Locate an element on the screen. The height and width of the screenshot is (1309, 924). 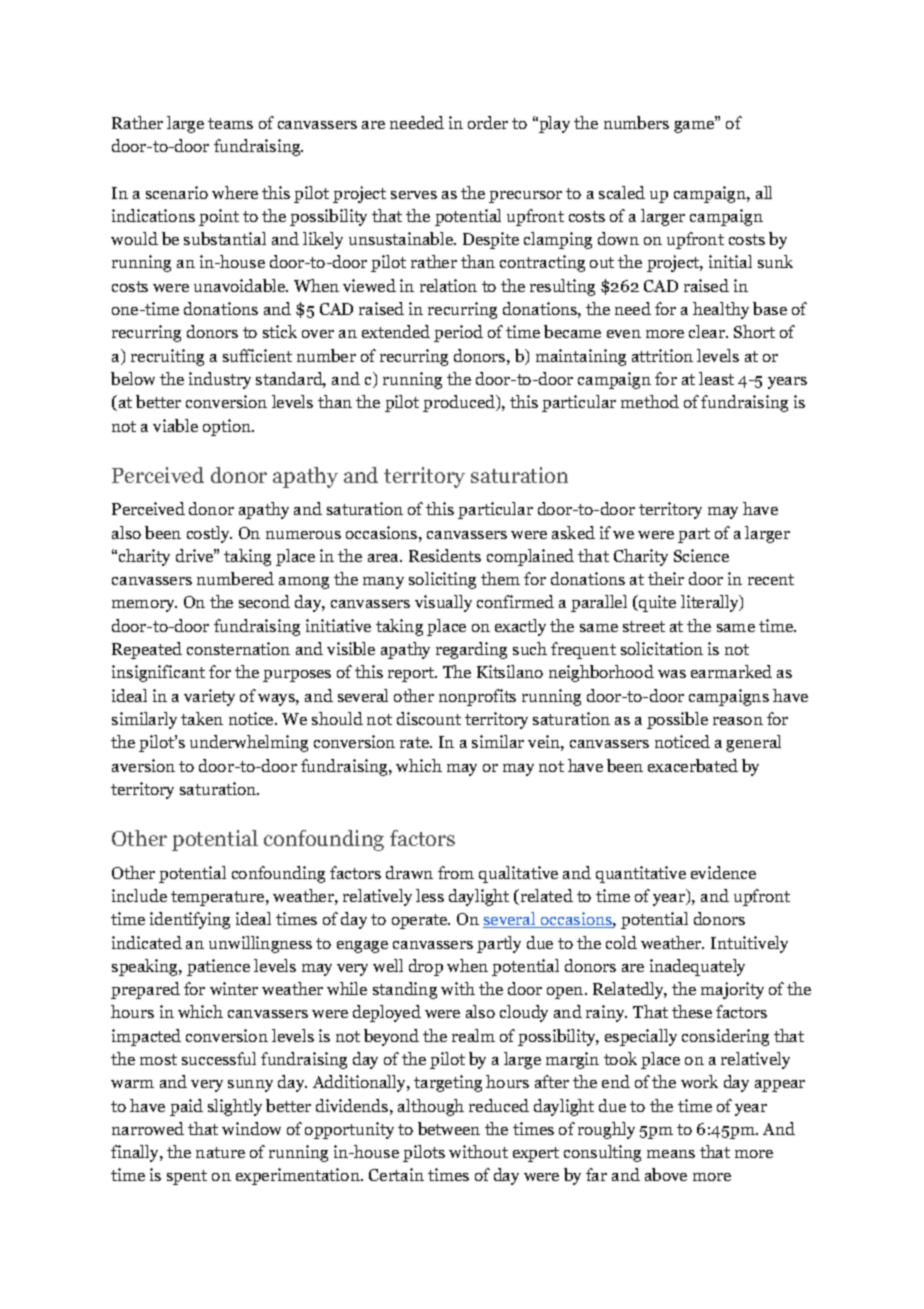
less is located at coordinates (430, 895).
